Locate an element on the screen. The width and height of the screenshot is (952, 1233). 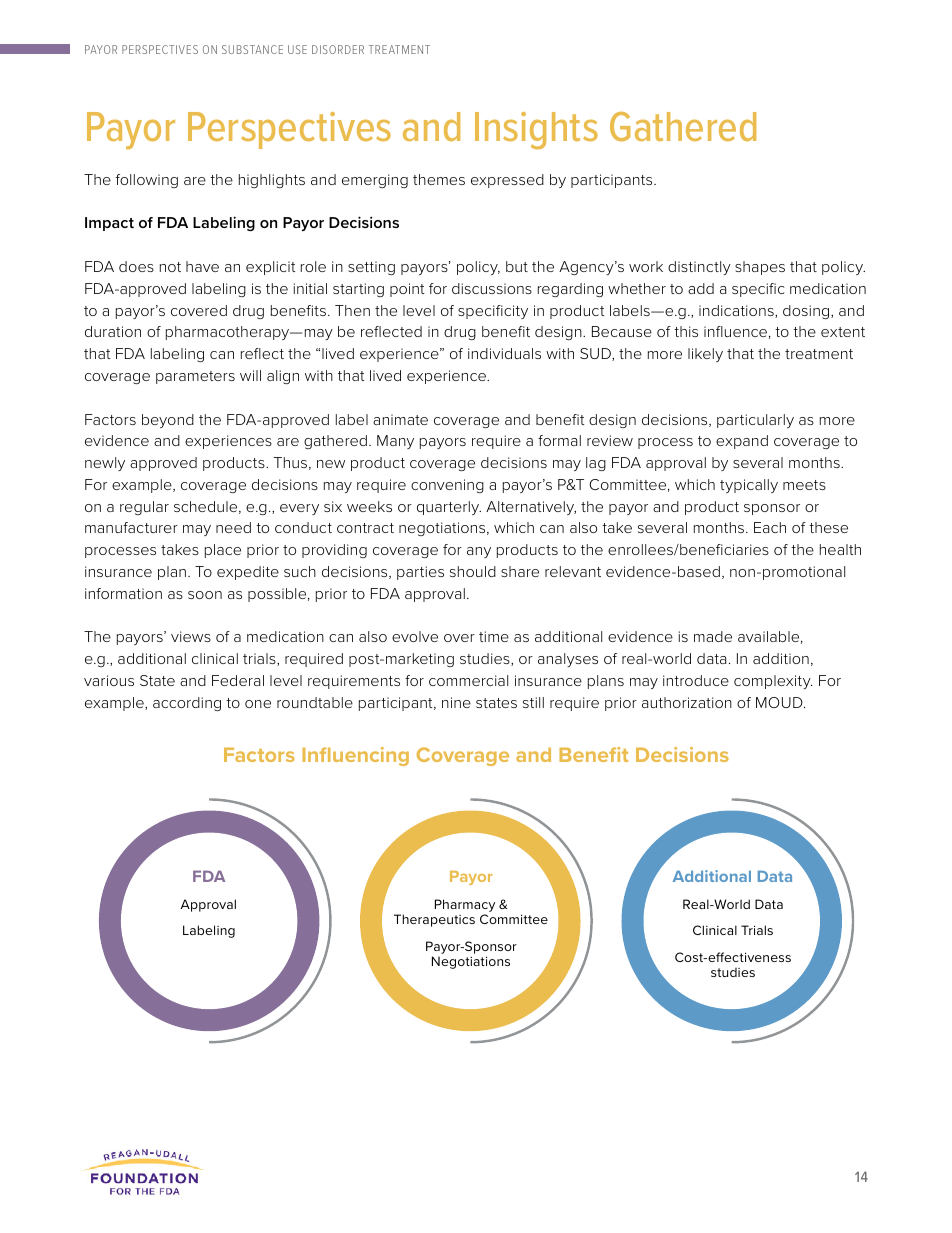
typically is located at coordinates (749, 486).
